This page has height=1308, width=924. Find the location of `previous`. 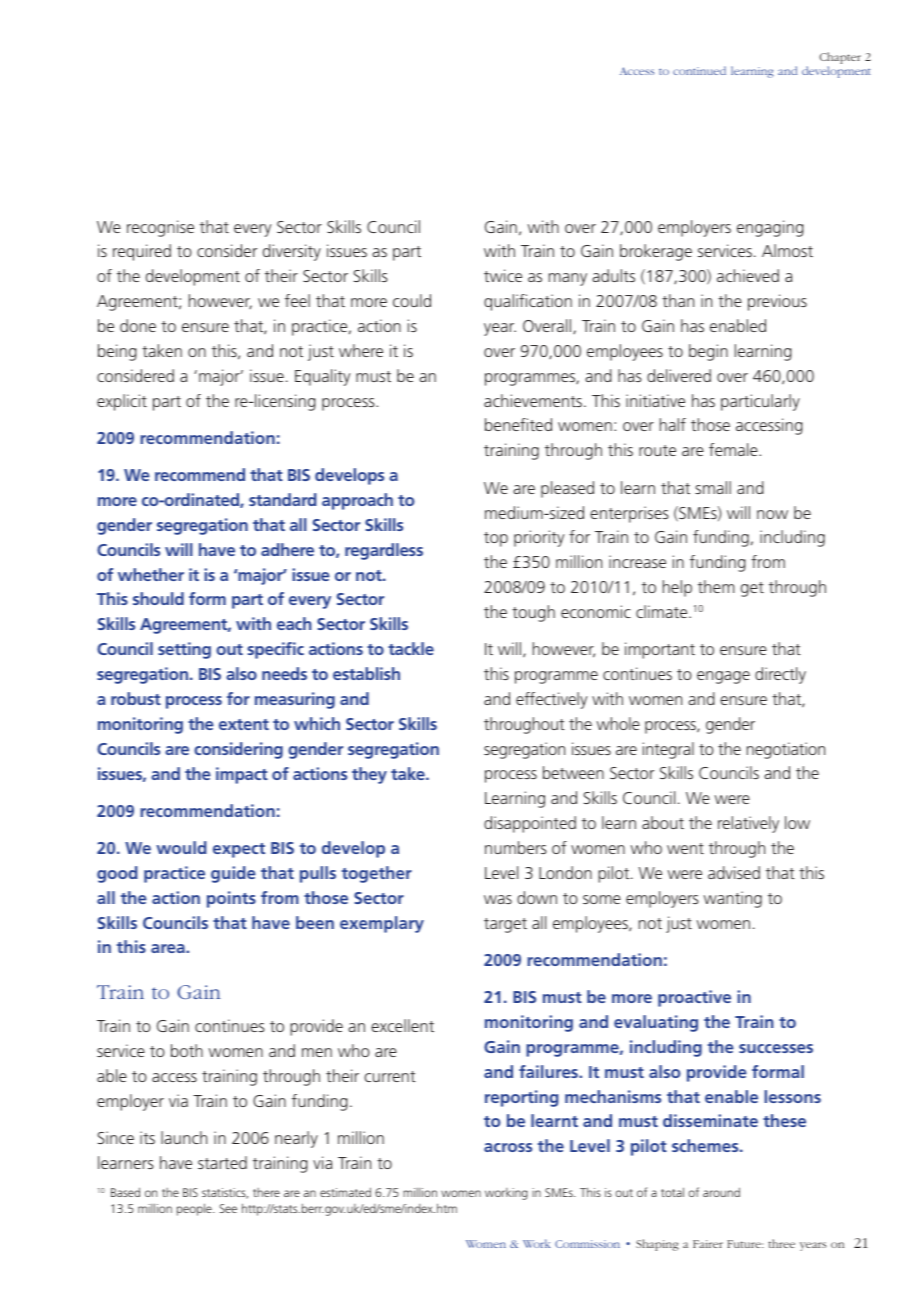

previous is located at coordinates (777, 302).
